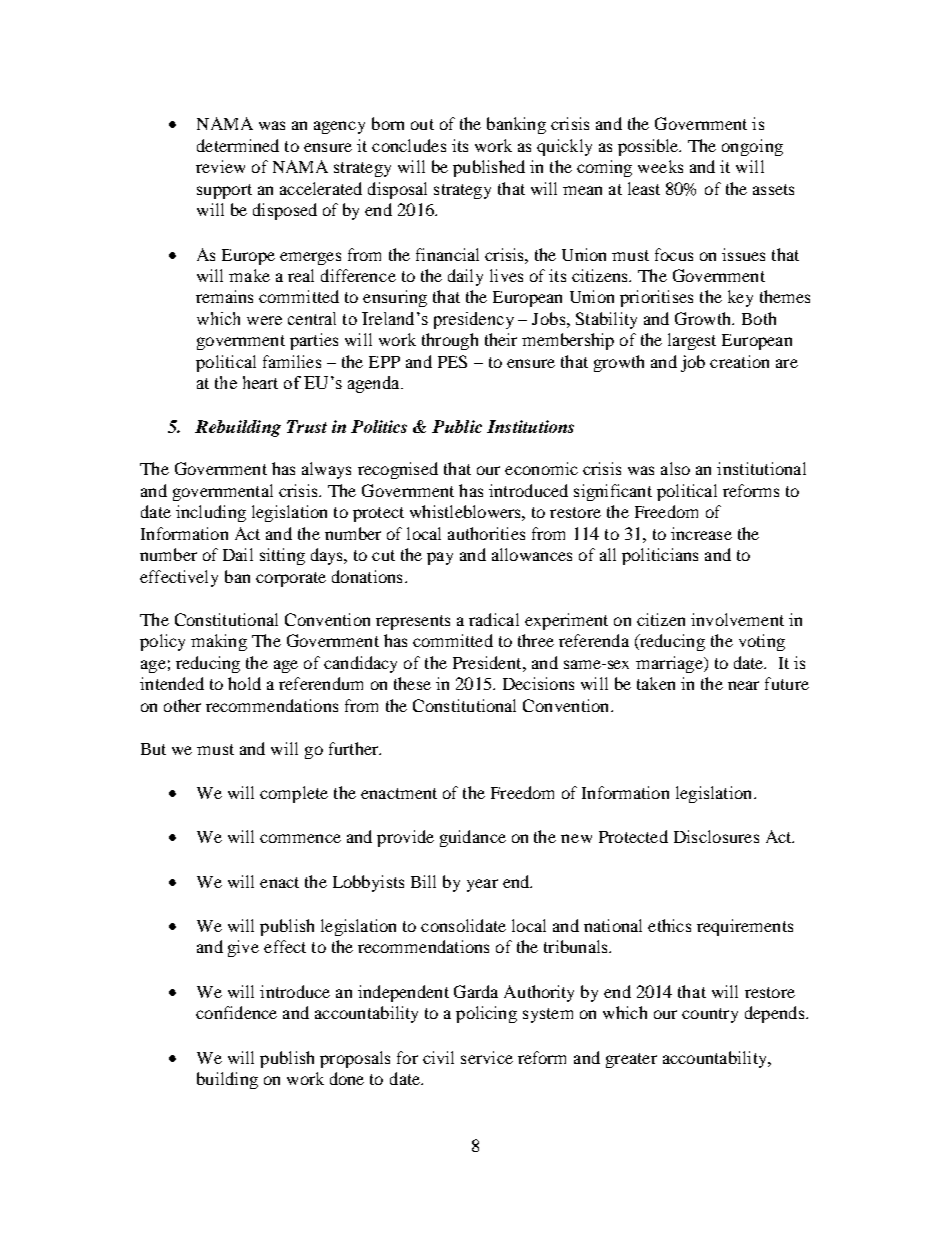  Describe the element at coordinates (516, 125) in the screenshot. I see `banking` at that location.
